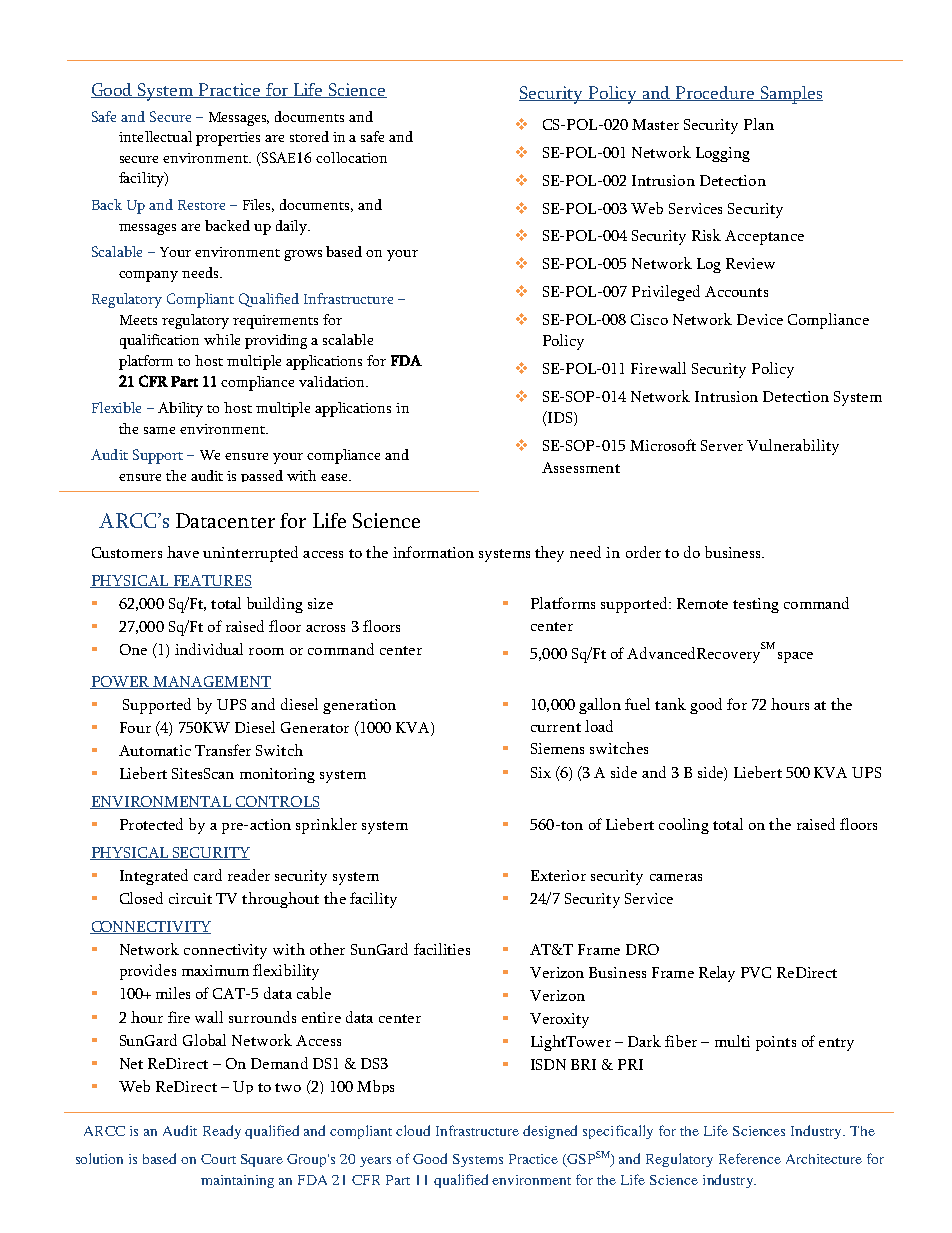 This screenshot has width=952, height=1233. Describe the element at coordinates (413, 1130) in the screenshot. I see `cloud` at that location.
